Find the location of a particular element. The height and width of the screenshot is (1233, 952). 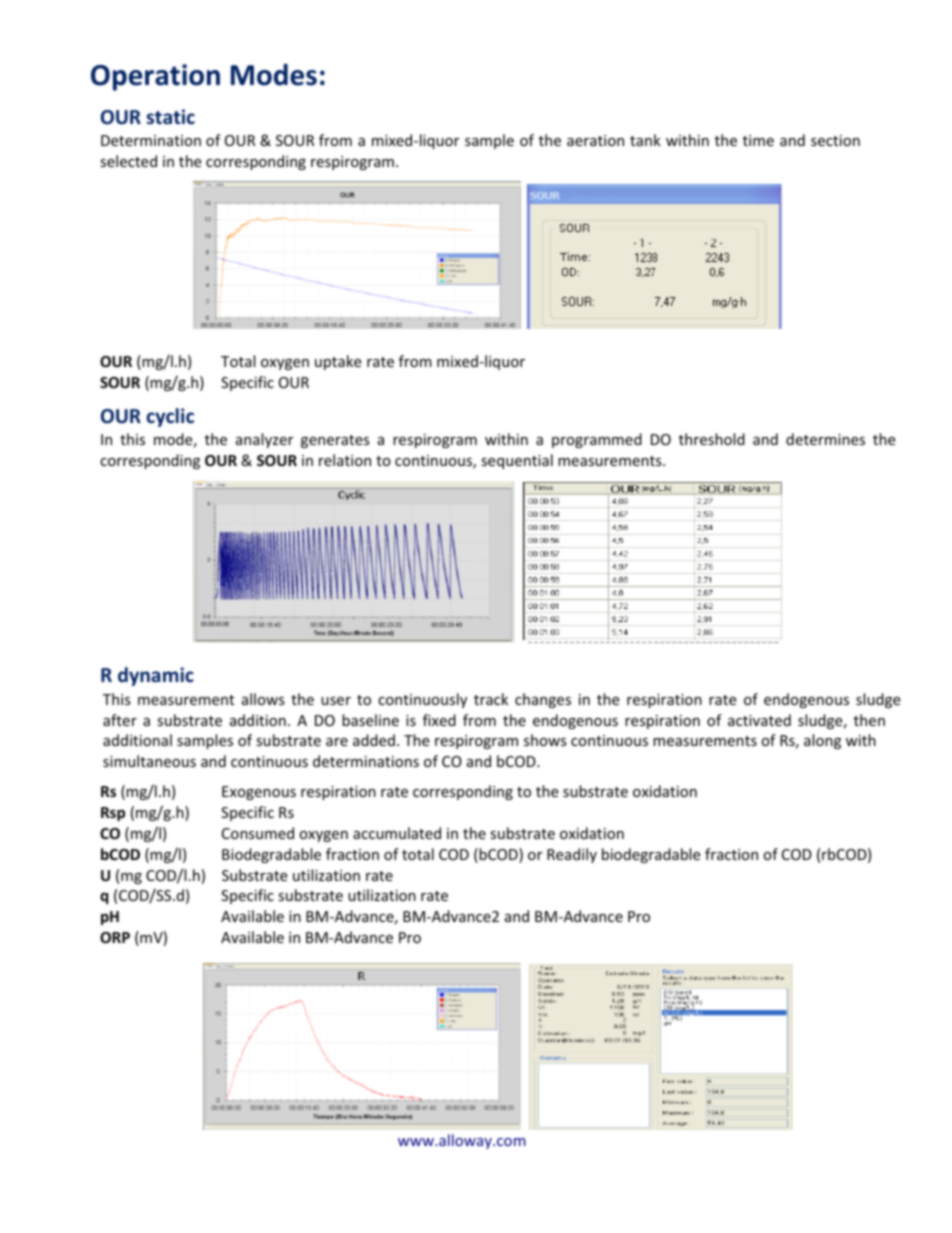

ORP is located at coordinates (115, 937).
